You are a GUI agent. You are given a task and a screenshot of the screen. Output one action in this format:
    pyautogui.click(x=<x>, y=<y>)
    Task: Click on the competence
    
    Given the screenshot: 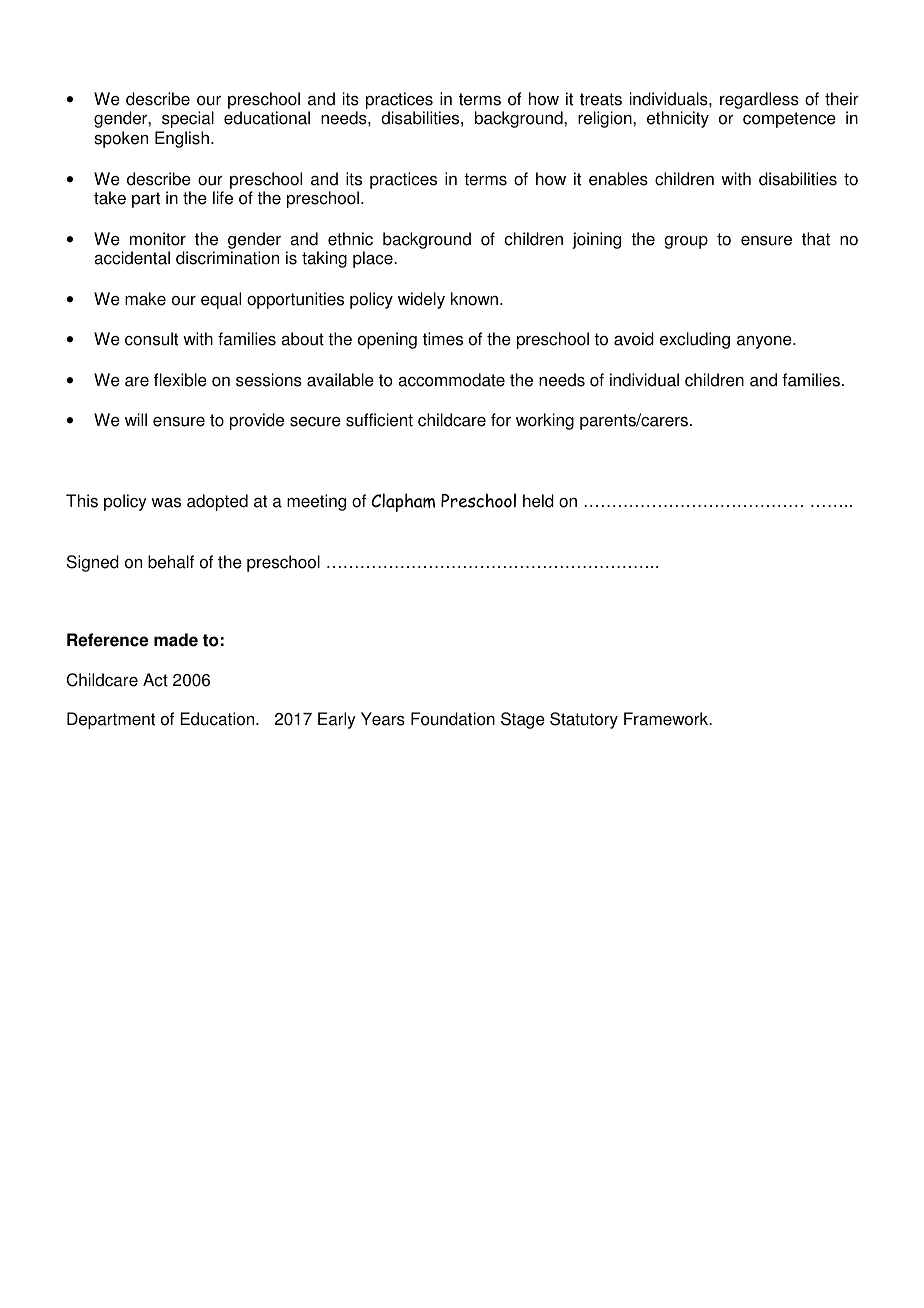 What is the action you would take?
    pyautogui.click(x=789, y=120)
